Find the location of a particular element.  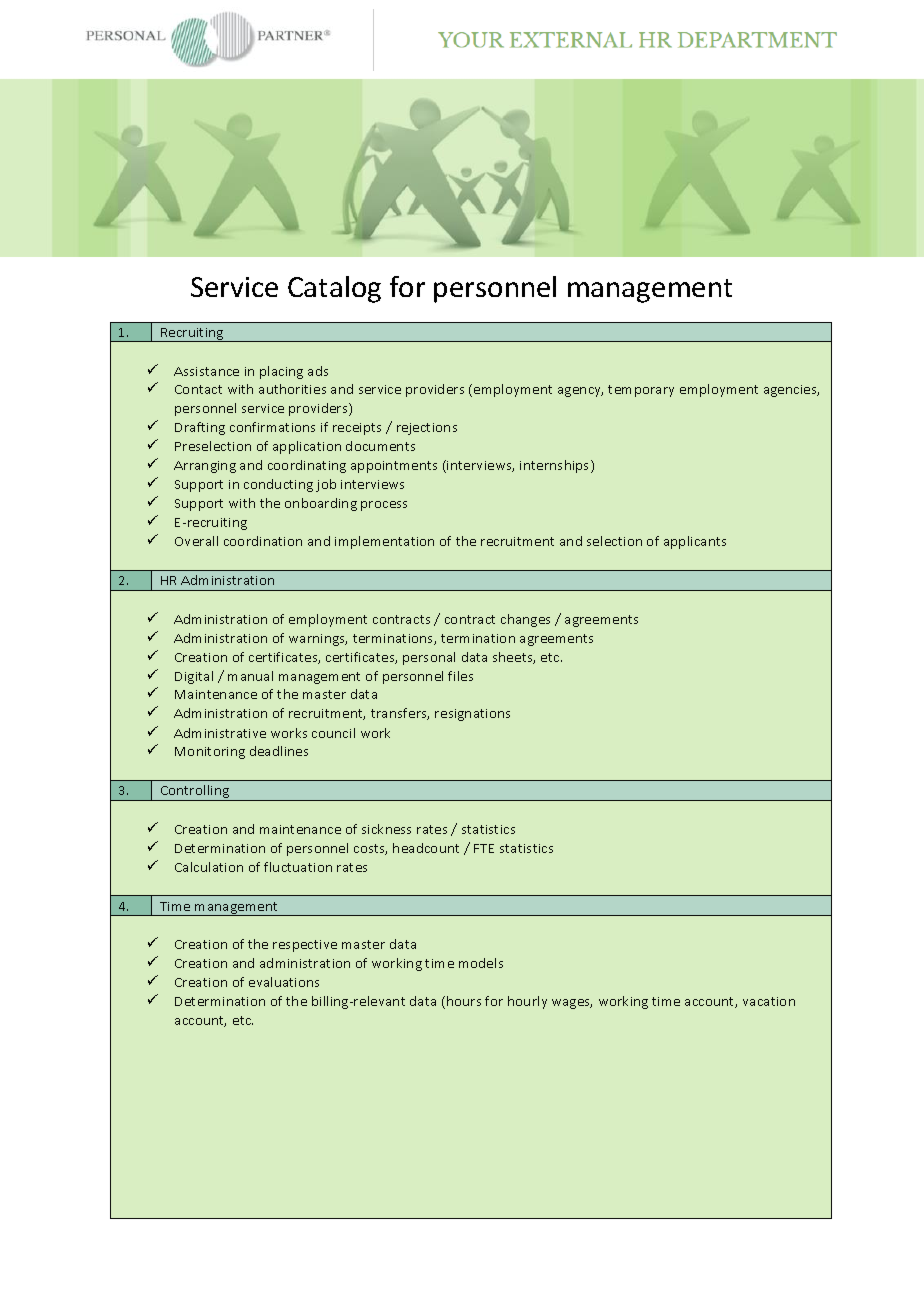

files is located at coordinates (460, 676).
